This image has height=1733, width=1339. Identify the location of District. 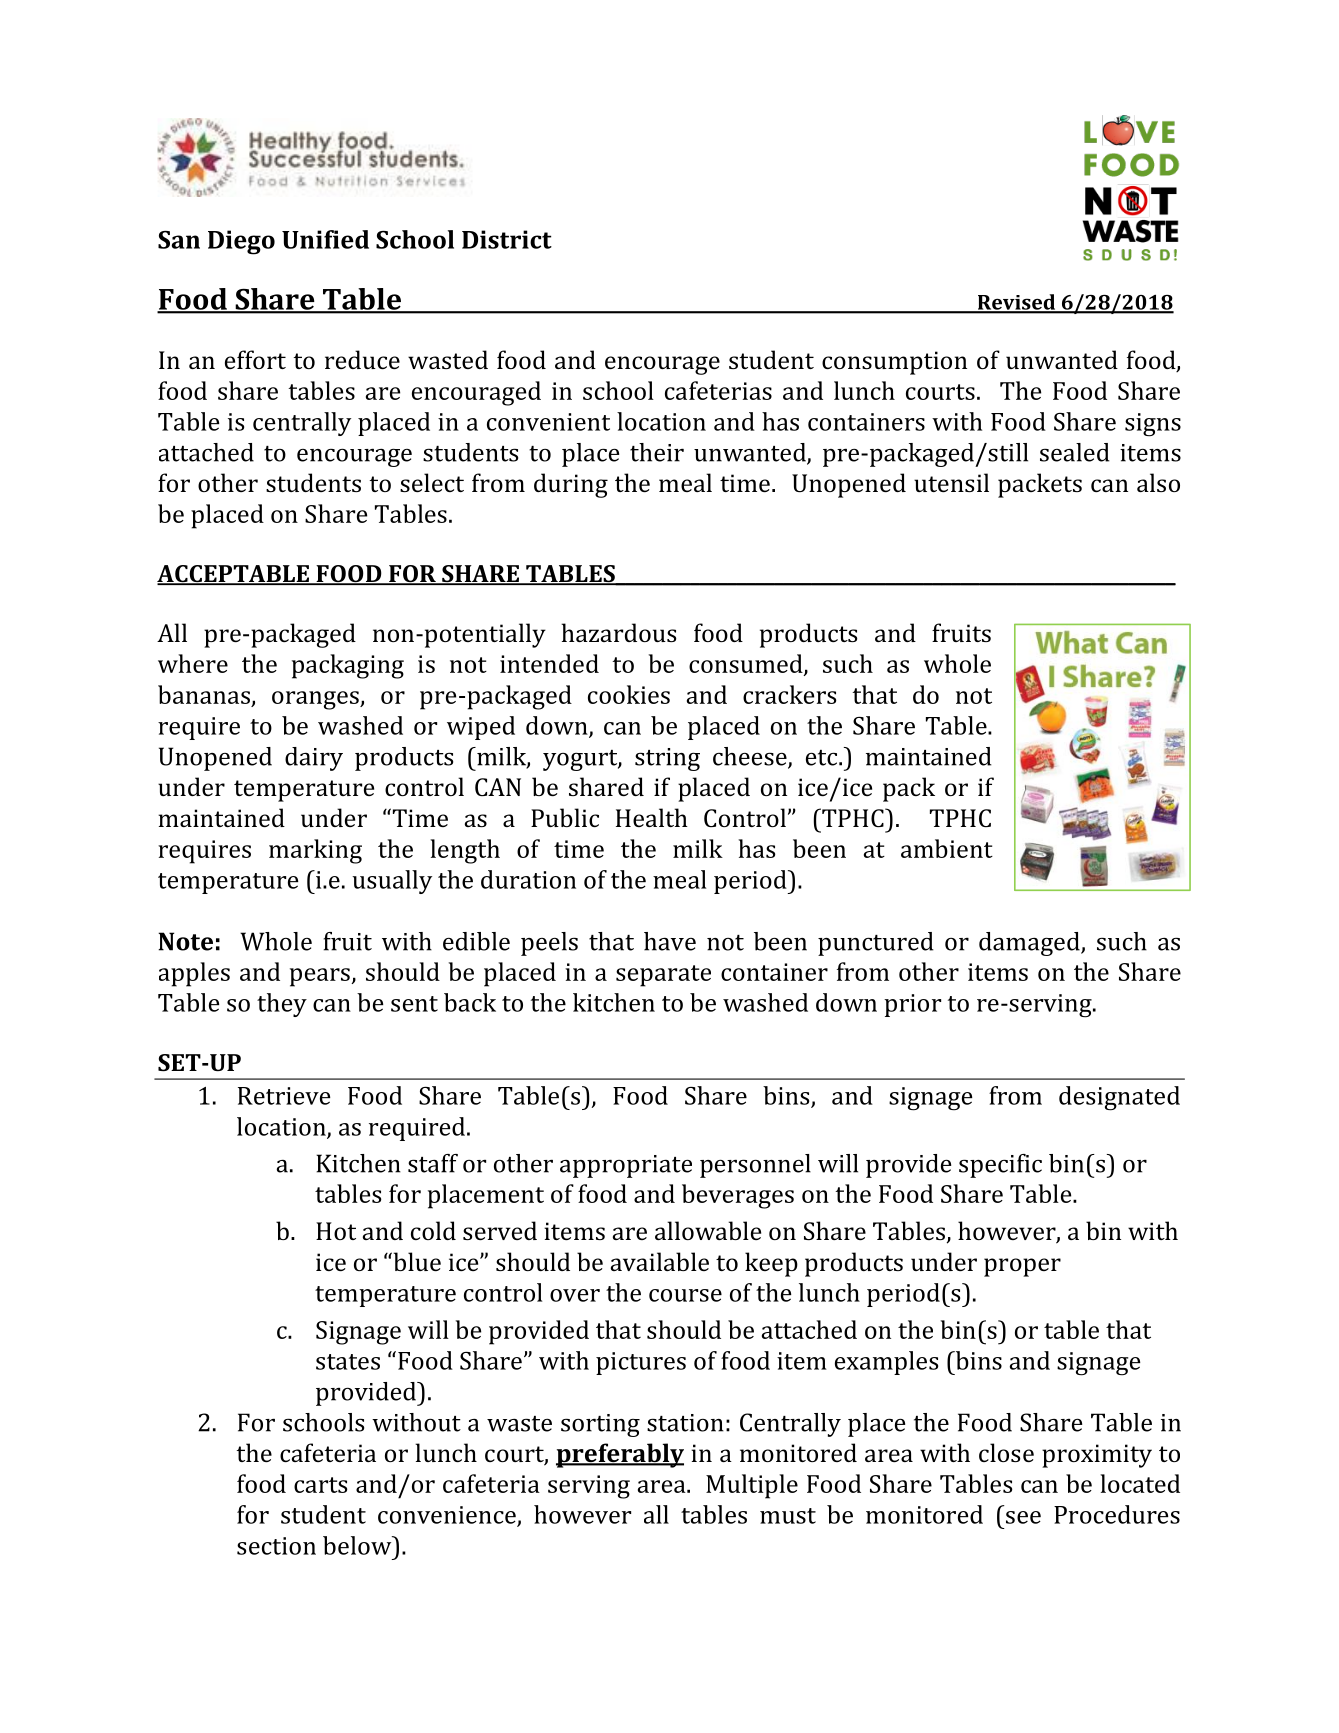
(507, 239).
